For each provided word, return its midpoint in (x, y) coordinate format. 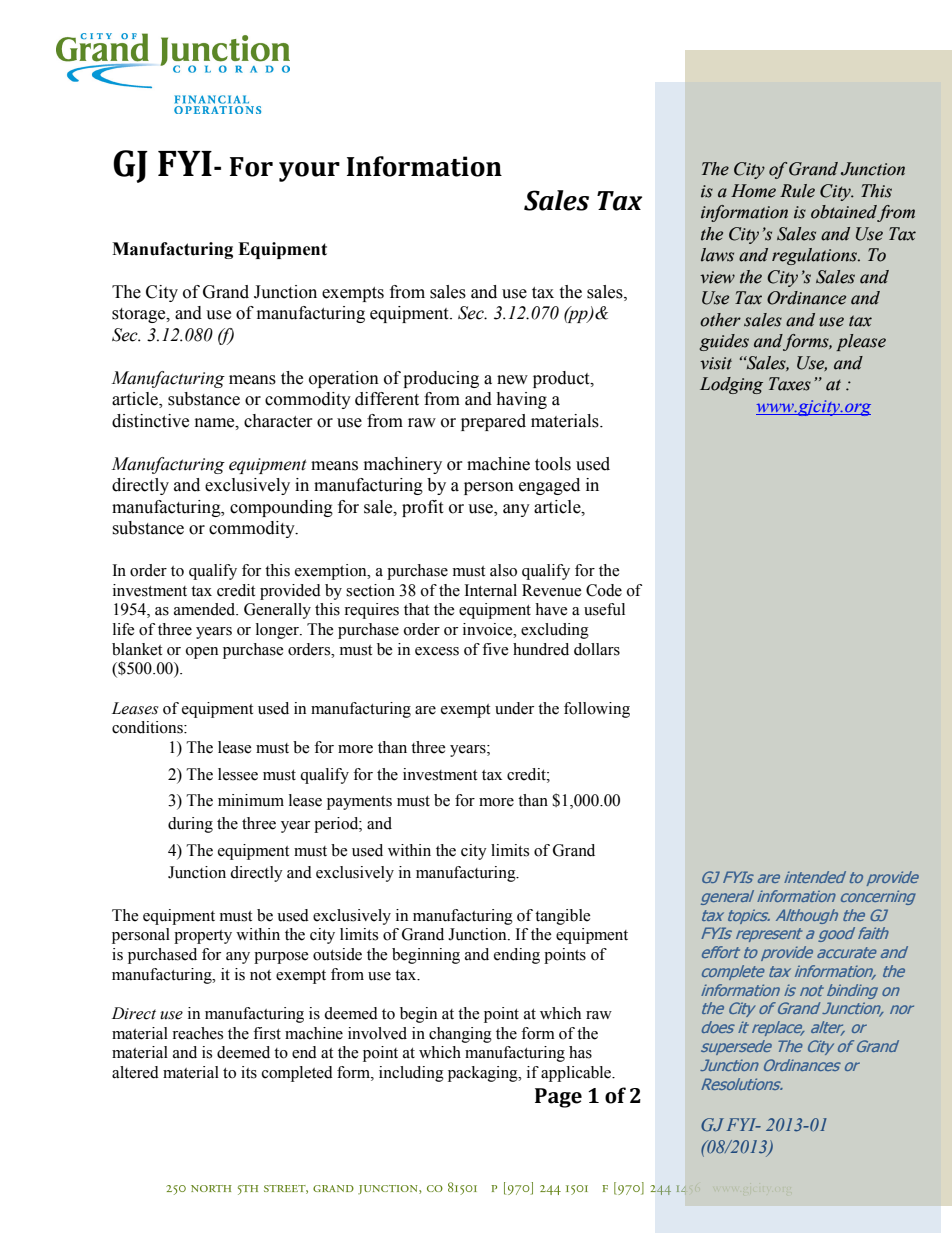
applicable (577, 1074)
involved (377, 1033)
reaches (197, 1033)
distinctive (150, 421)
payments (359, 803)
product (562, 379)
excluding (555, 631)
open (202, 653)
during (190, 825)
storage (140, 315)
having (521, 400)
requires (371, 611)
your (309, 172)
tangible (563, 917)
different (387, 399)
